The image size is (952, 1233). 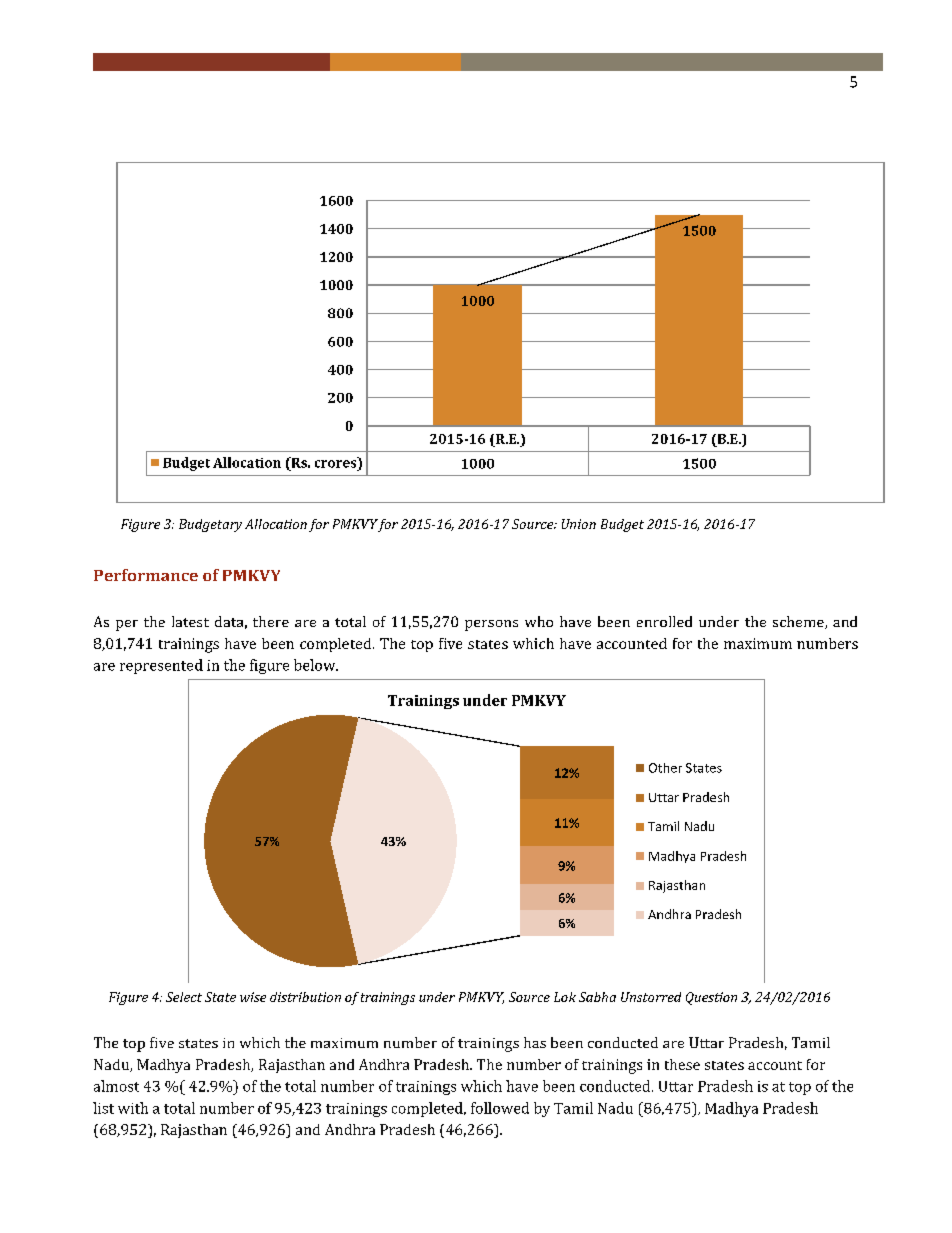 I want to click on scheme, so click(x=799, y=622).
